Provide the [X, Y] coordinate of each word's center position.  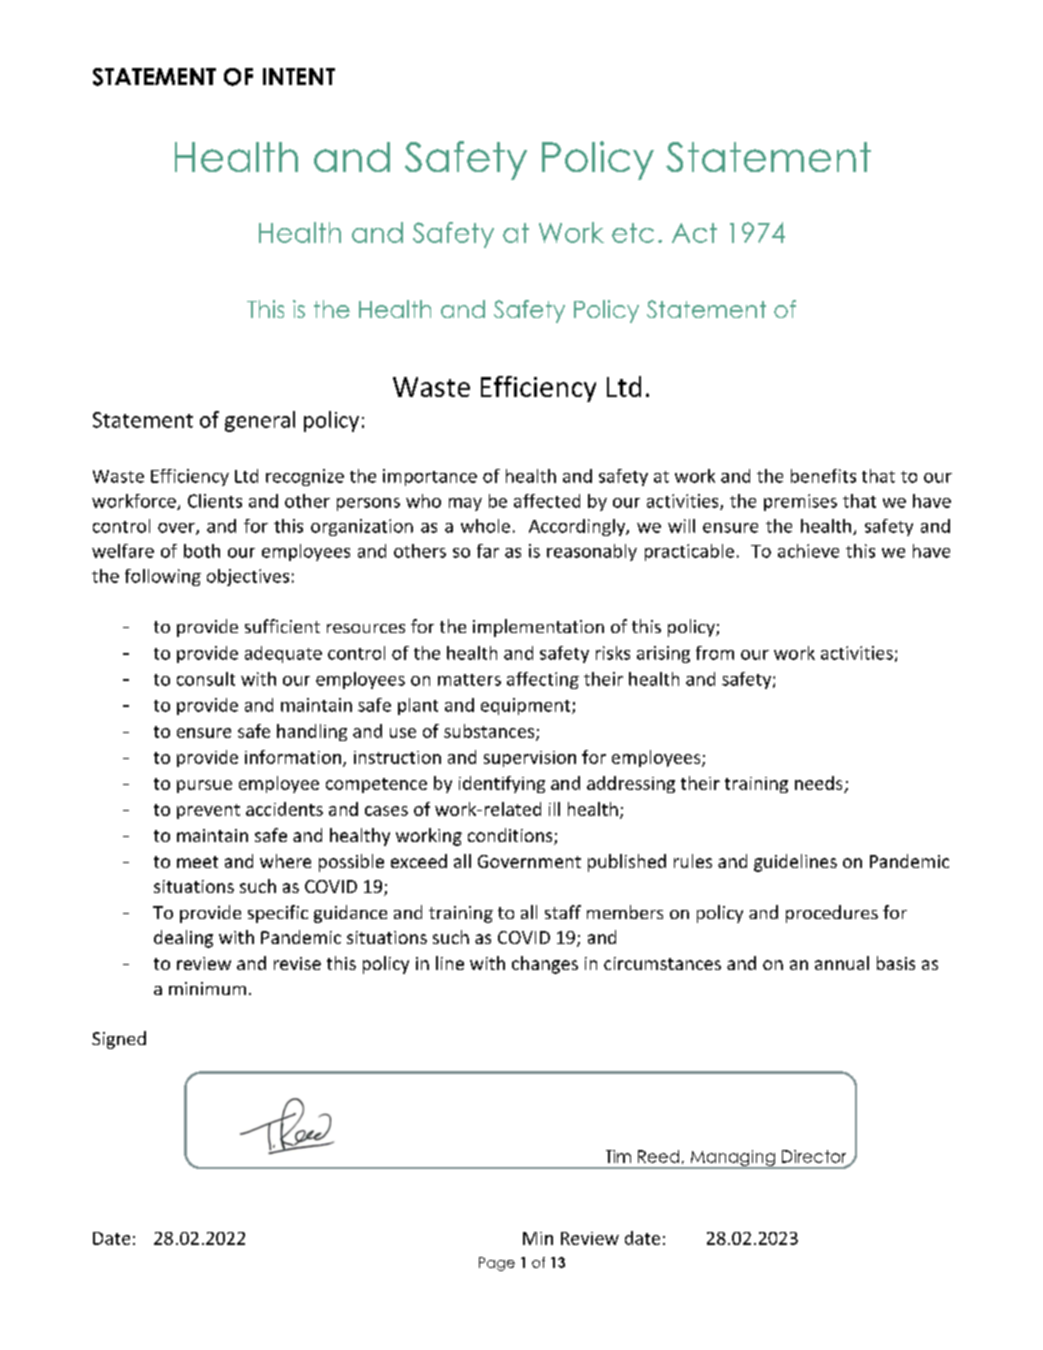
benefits [823, 476]
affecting [543, 680]
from [715, 653]
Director [815, 1157]
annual [842, 963]
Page [497, 1264]
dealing [183, 939]
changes [545, 965]
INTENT [299, 76]
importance [430, 477]
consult [206, 679]
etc [633, 233]
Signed [119, 1040]
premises [800, 502]
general [260, 421]
